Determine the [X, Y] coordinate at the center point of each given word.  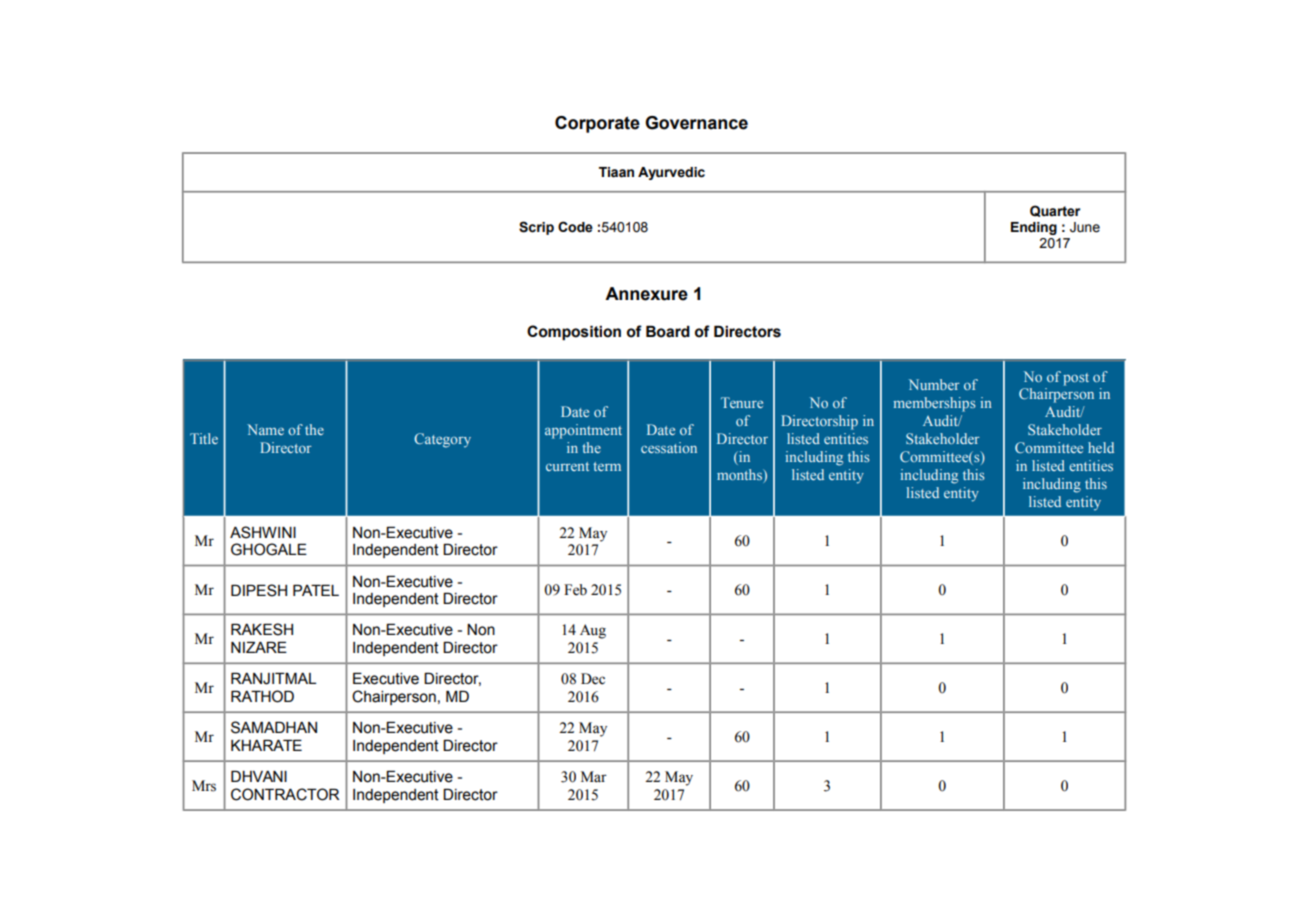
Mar [594, 776]
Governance [696, 123]
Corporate [597, 124]
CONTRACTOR [285, 794]
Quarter [1055, 211]
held [1101, 447]
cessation [669, 447]
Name [265, 429]
